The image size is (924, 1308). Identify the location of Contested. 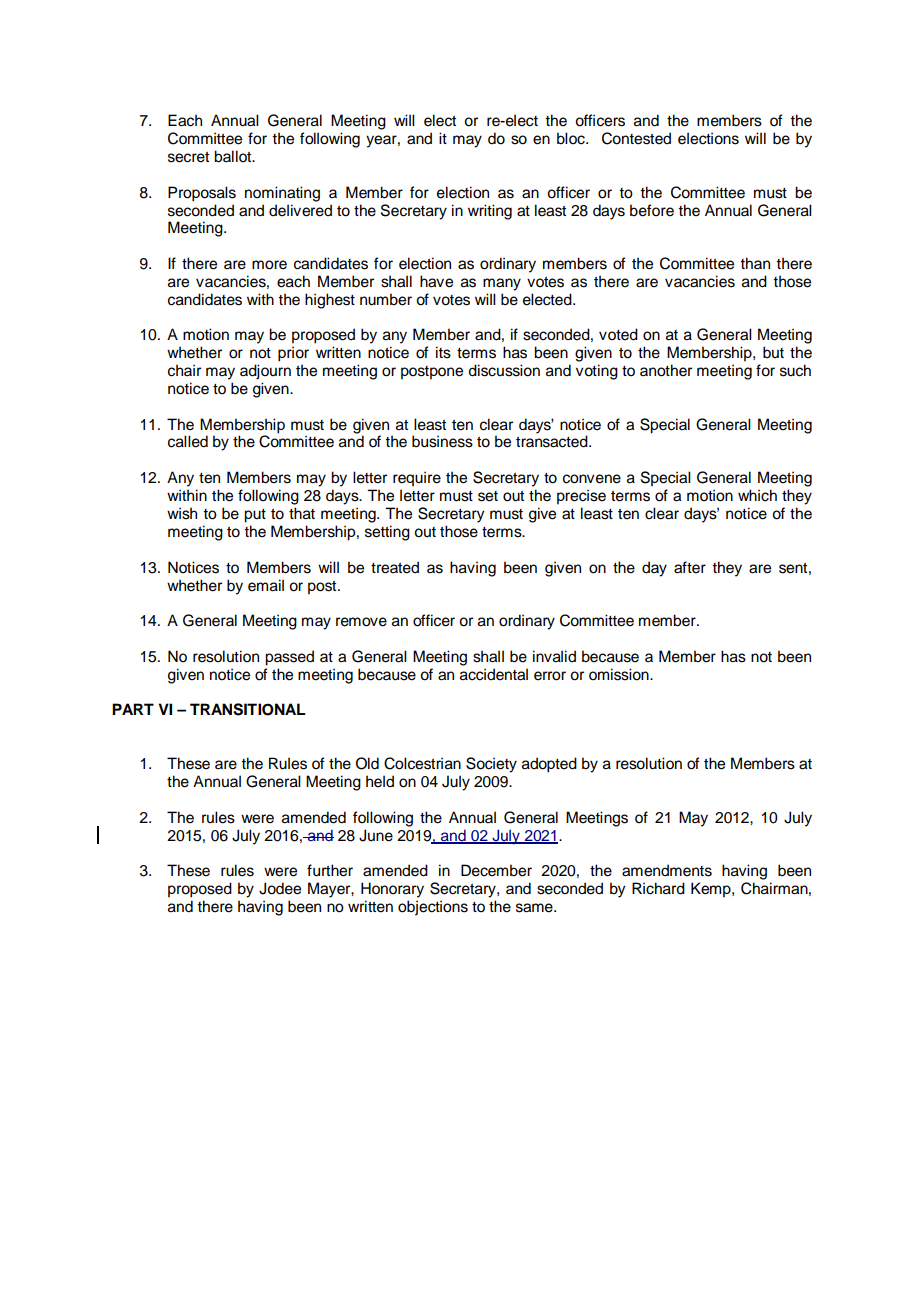
(636, 138).
